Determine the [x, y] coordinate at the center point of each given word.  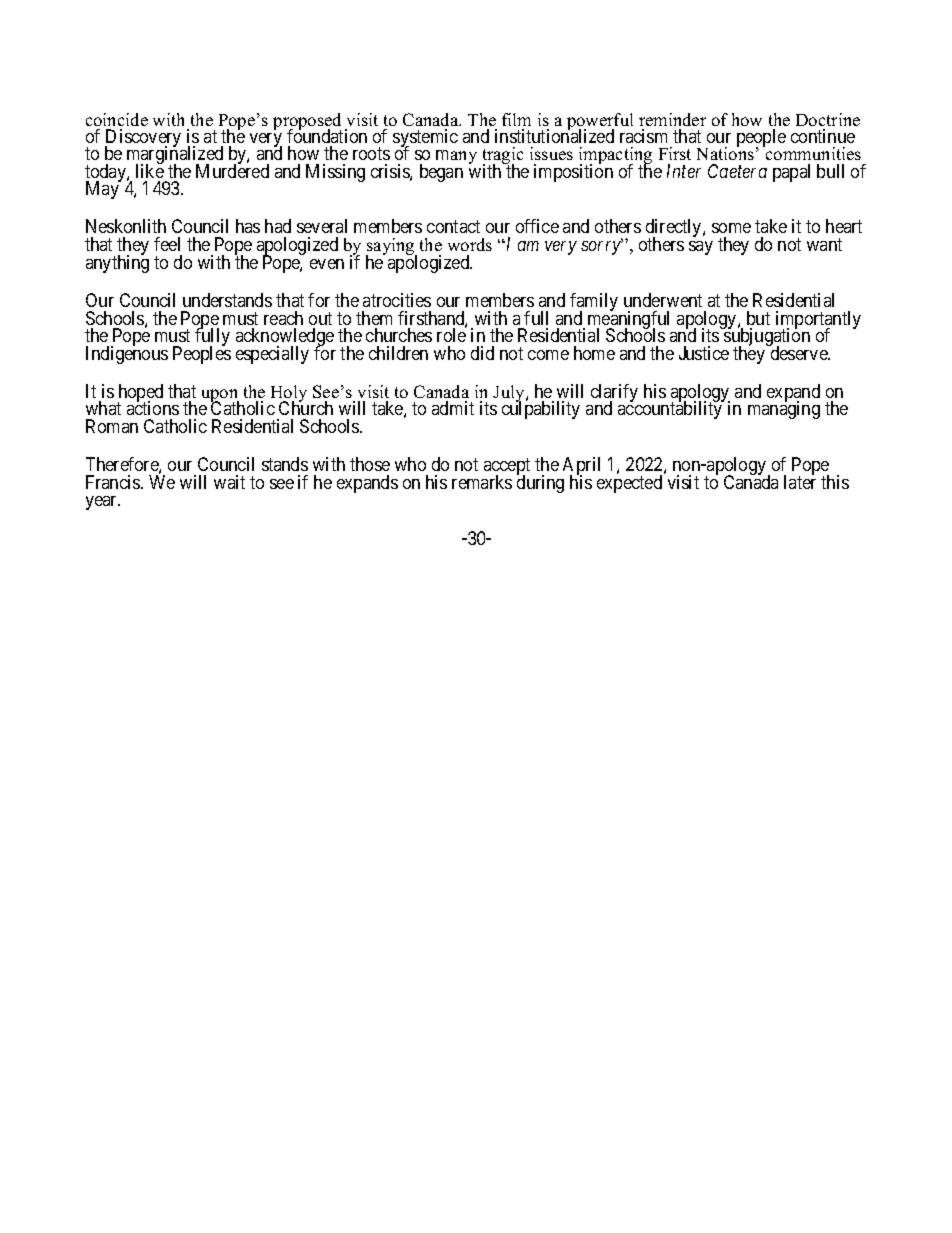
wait [229, 482]
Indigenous [127, 354]
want [824, 245]
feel [167, 244]
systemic [425, 139]
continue [823, 136]
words [470, 244]
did [482, 353]
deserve [798, 352]
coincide [117, 119]
